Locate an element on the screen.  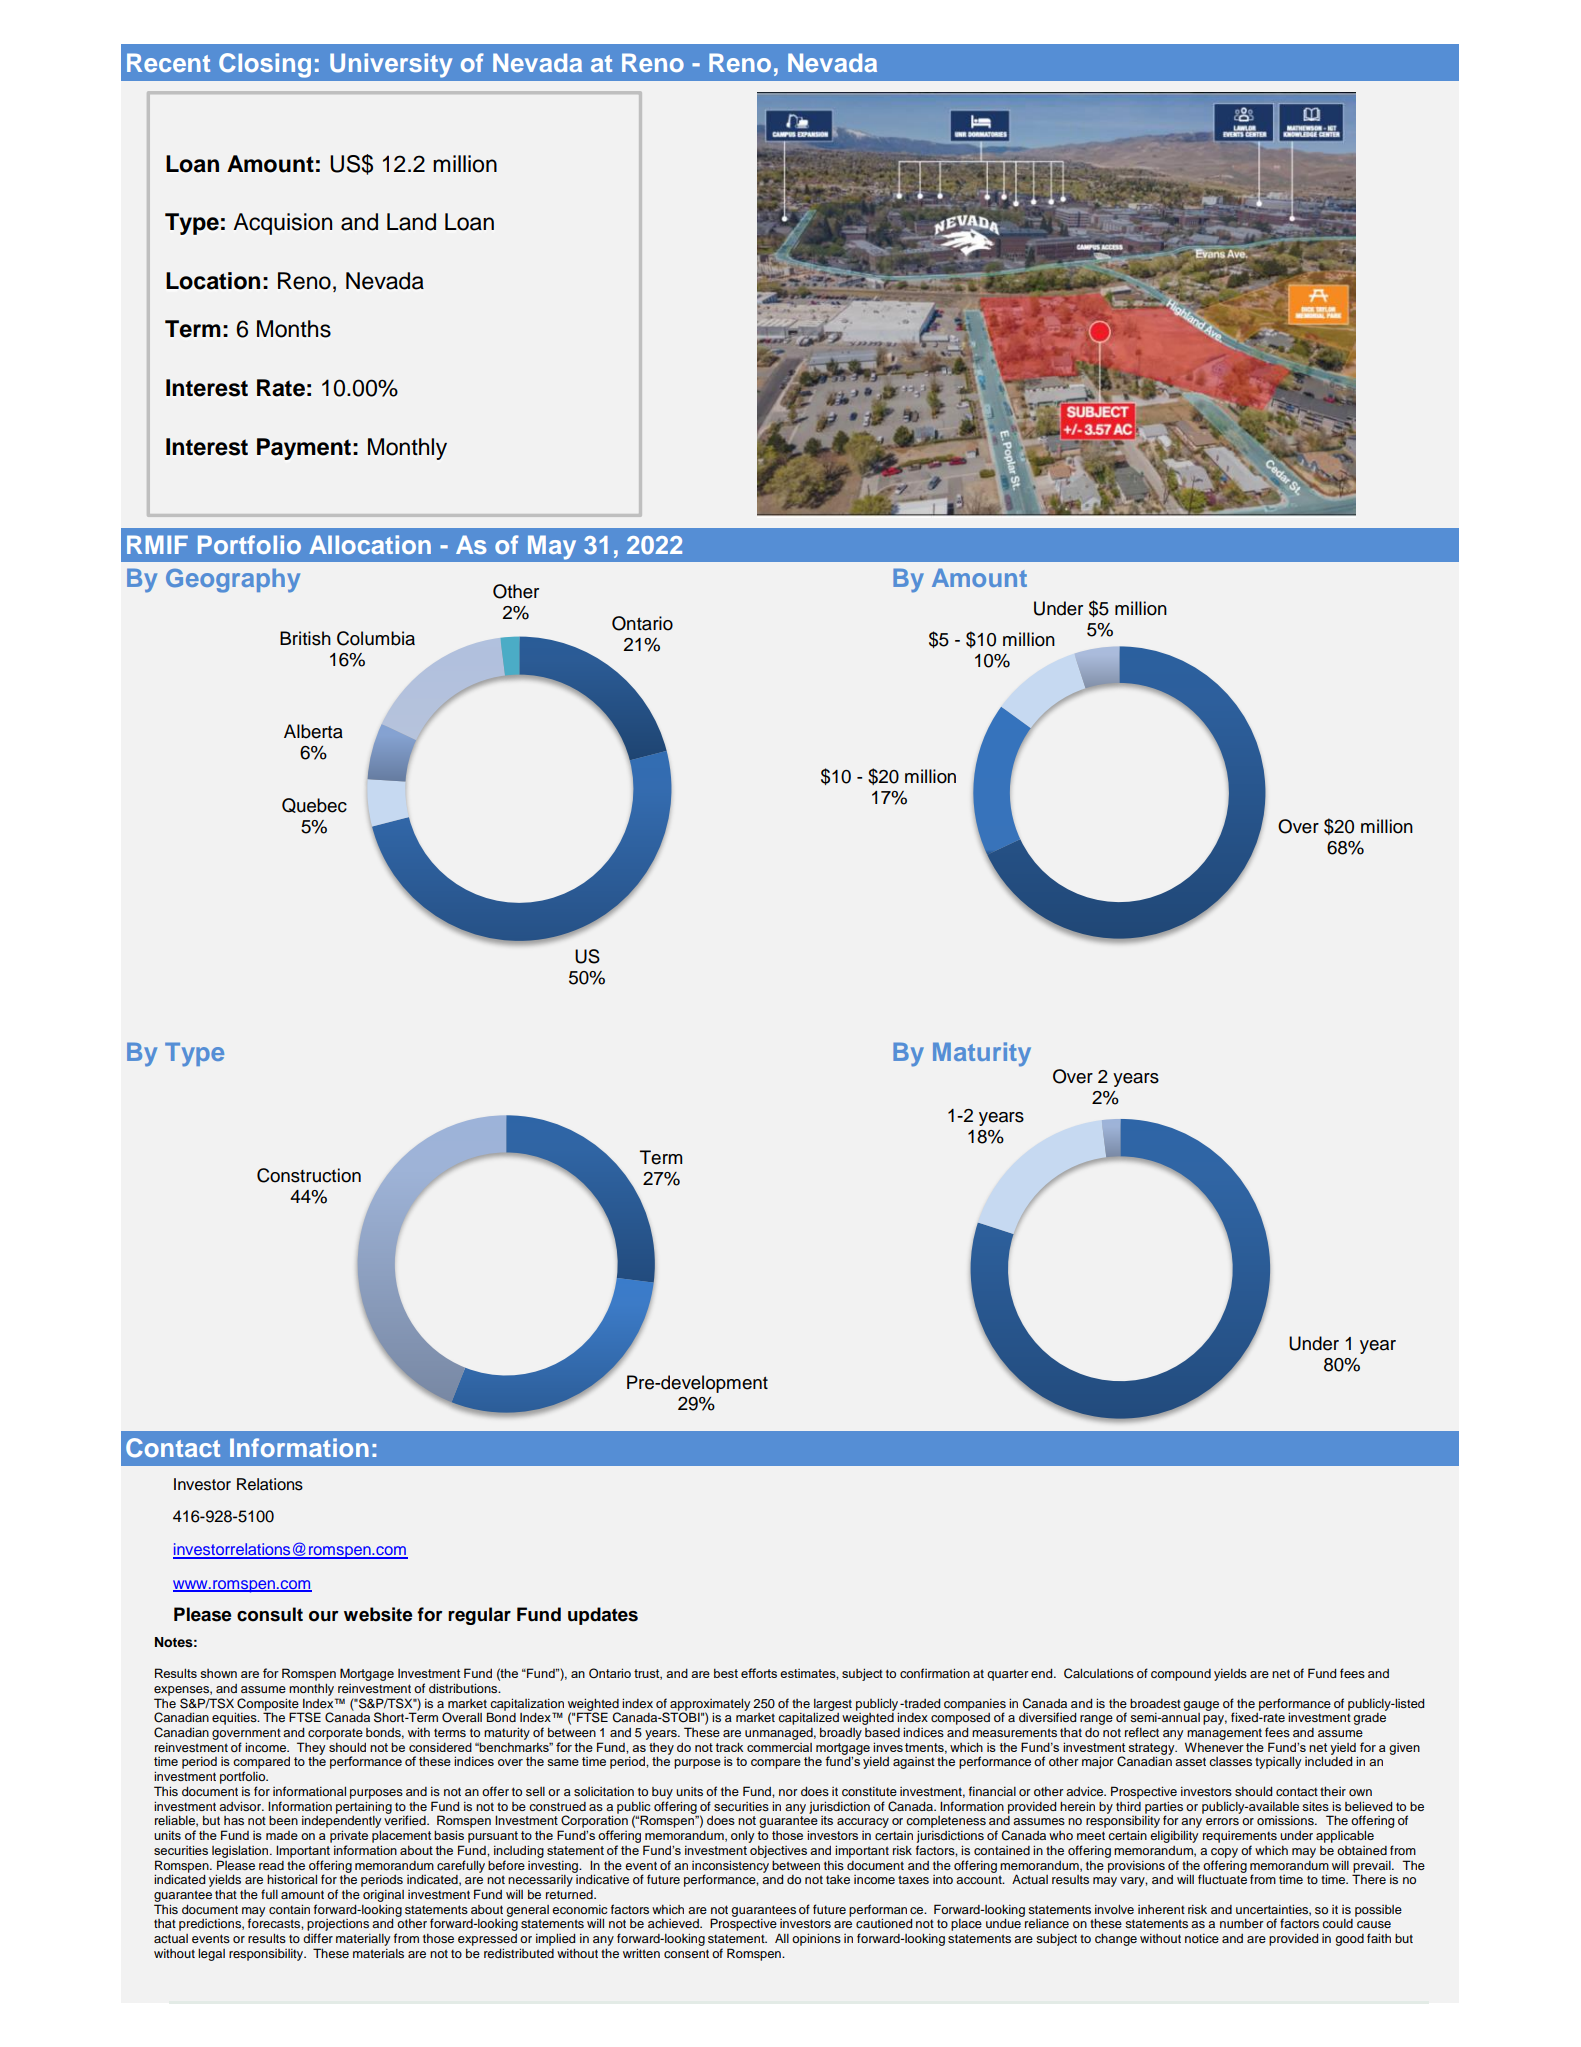
Alberta is located at coordinates (313, 731).
